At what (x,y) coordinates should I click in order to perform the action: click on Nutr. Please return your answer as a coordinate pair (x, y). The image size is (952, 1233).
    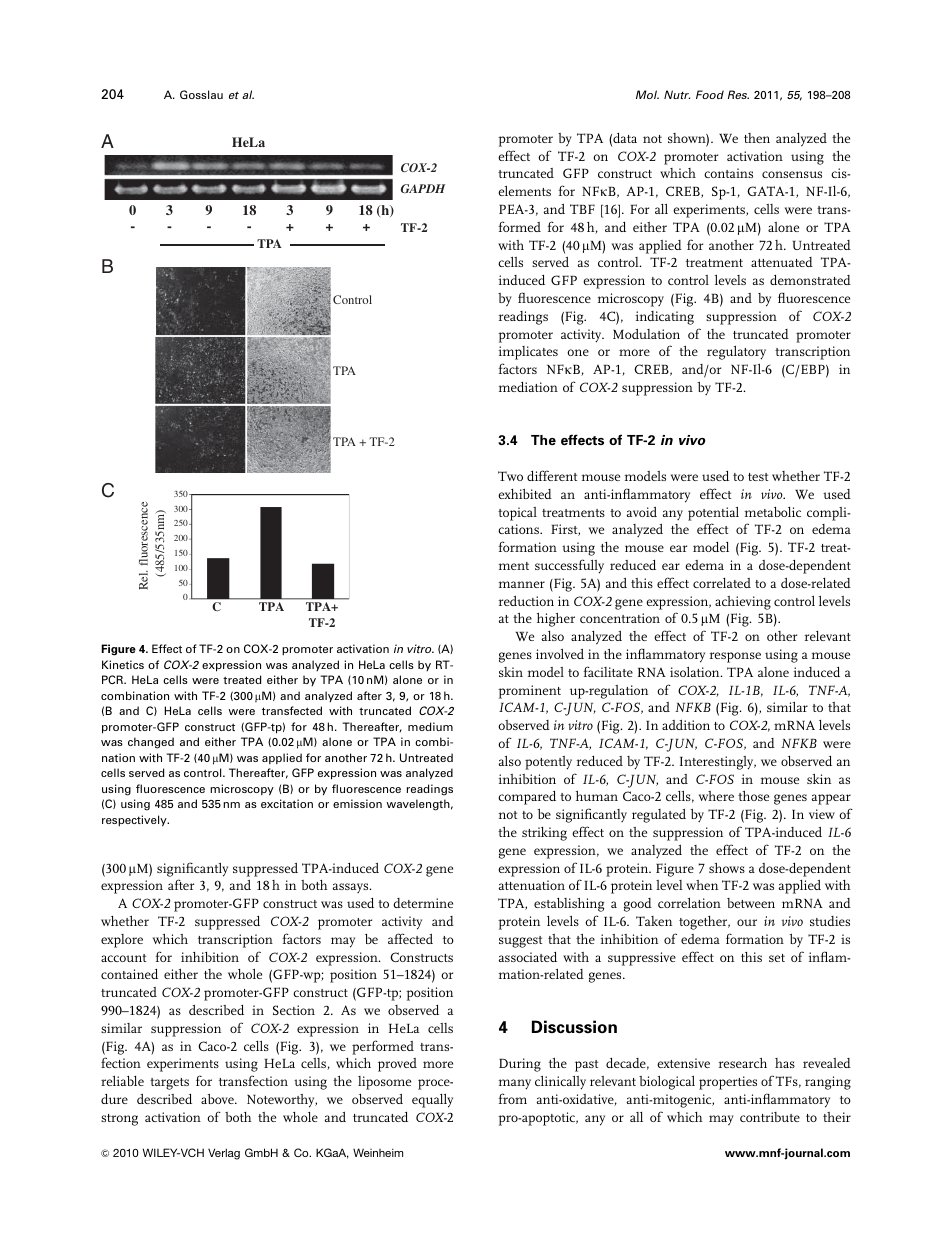
    Looking at the image, I should click on (677, 94).
